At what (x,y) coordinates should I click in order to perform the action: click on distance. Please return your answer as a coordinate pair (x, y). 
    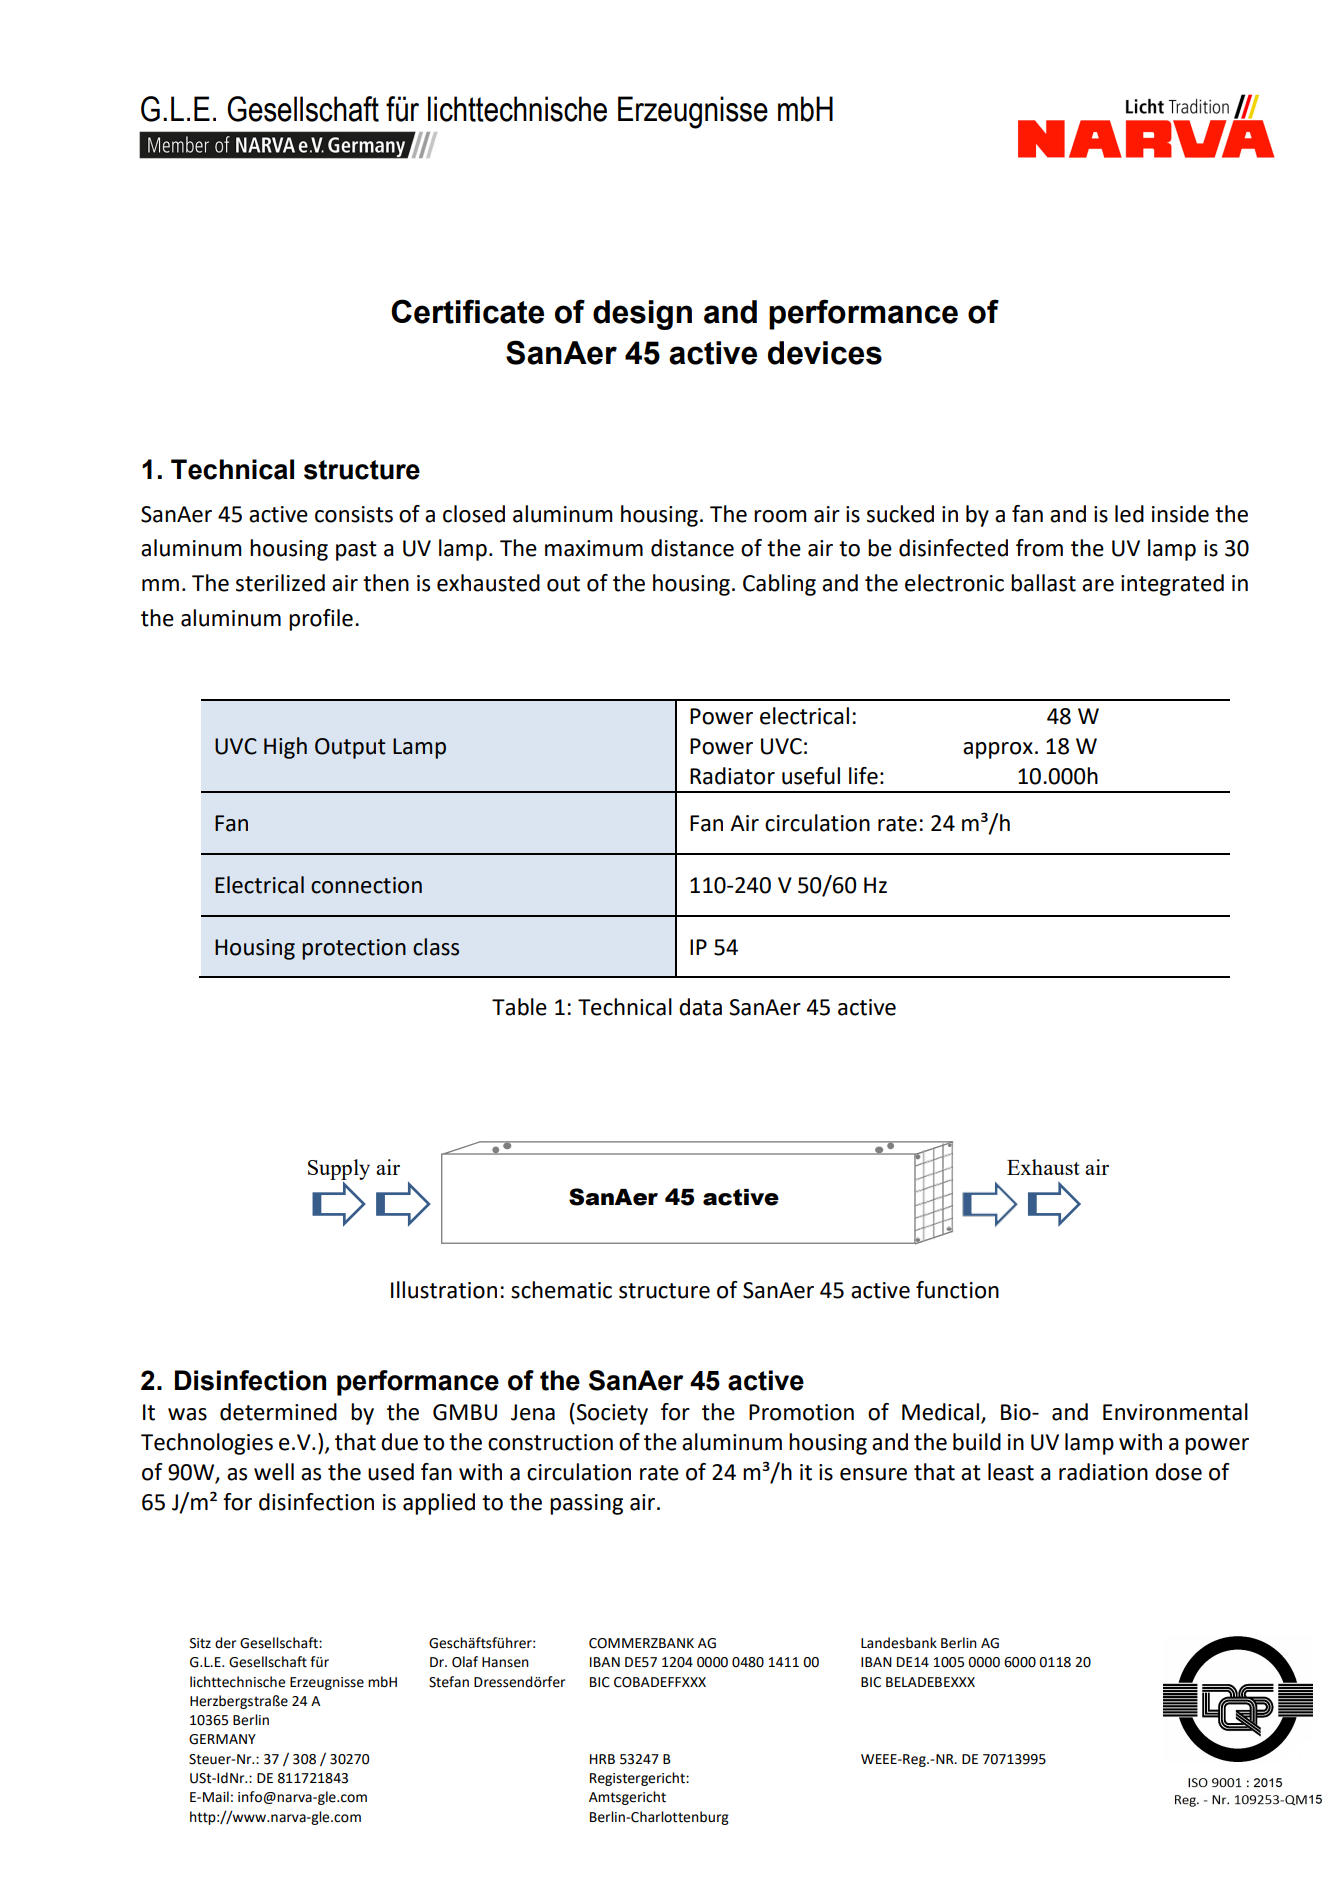
    Looking at the image, I should click on (692, 548).
